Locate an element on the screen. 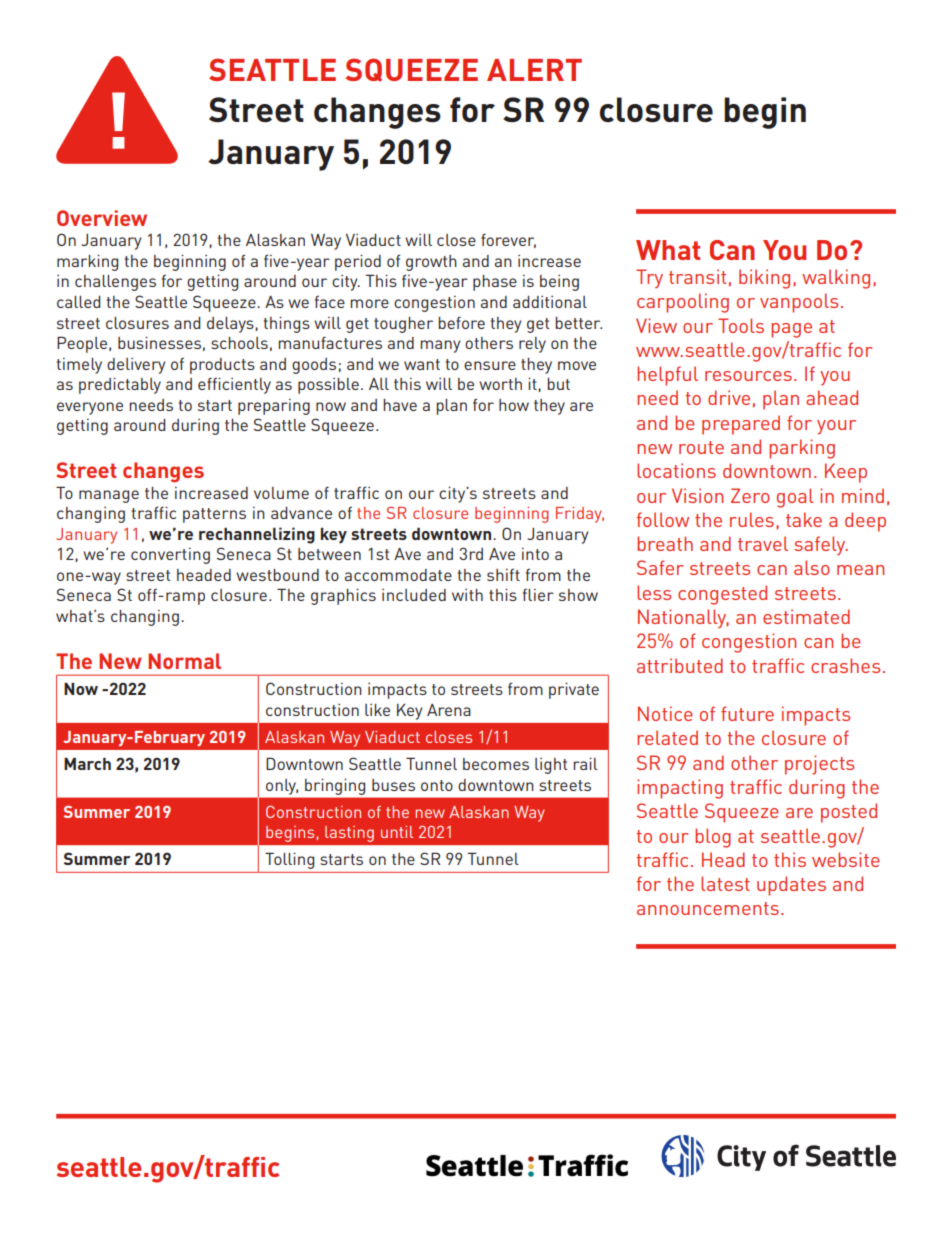 The image size is (952, 1233). with is located at coordinates (467, 595).
